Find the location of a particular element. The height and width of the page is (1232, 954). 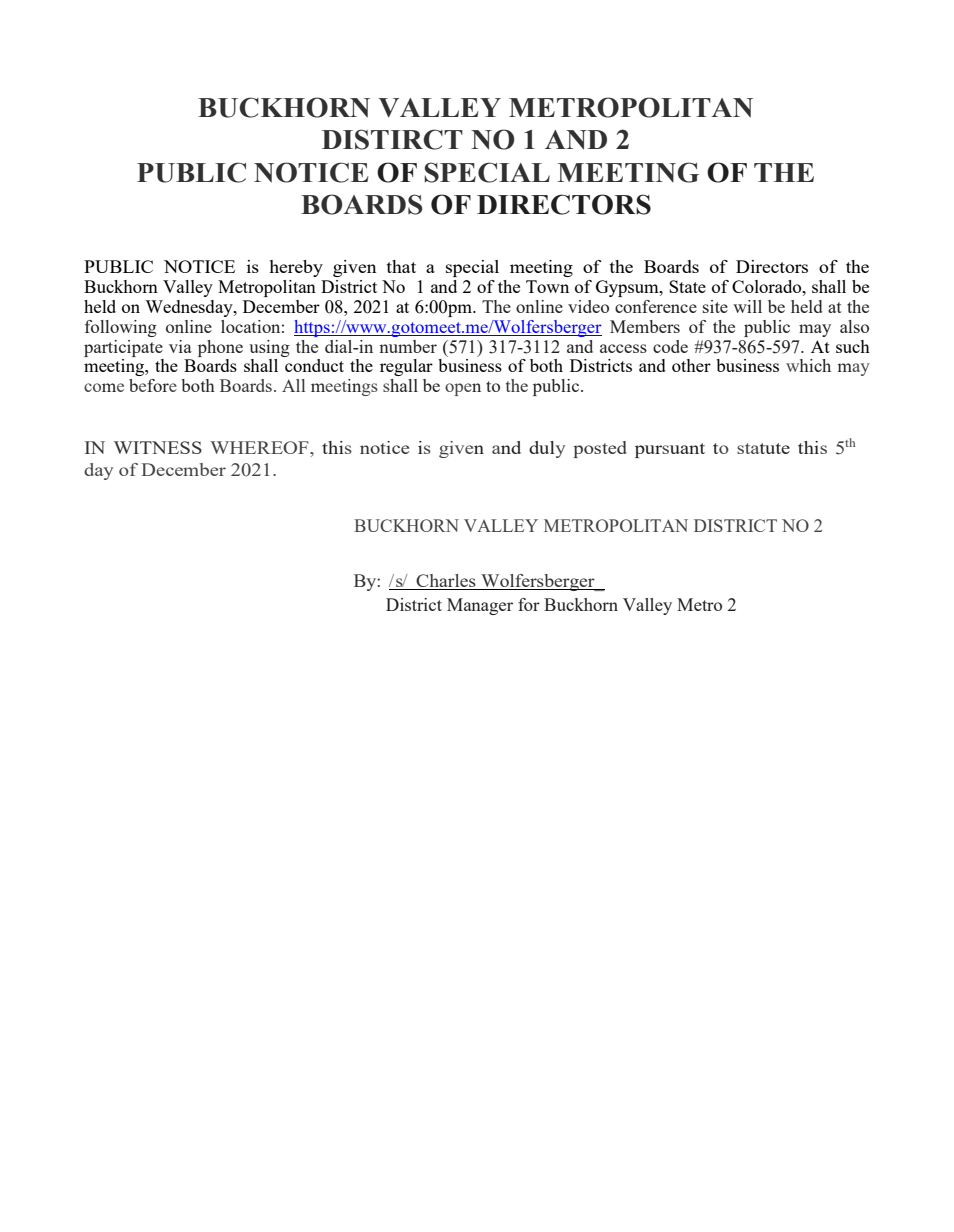

State is located at coordinates (687, 286).
